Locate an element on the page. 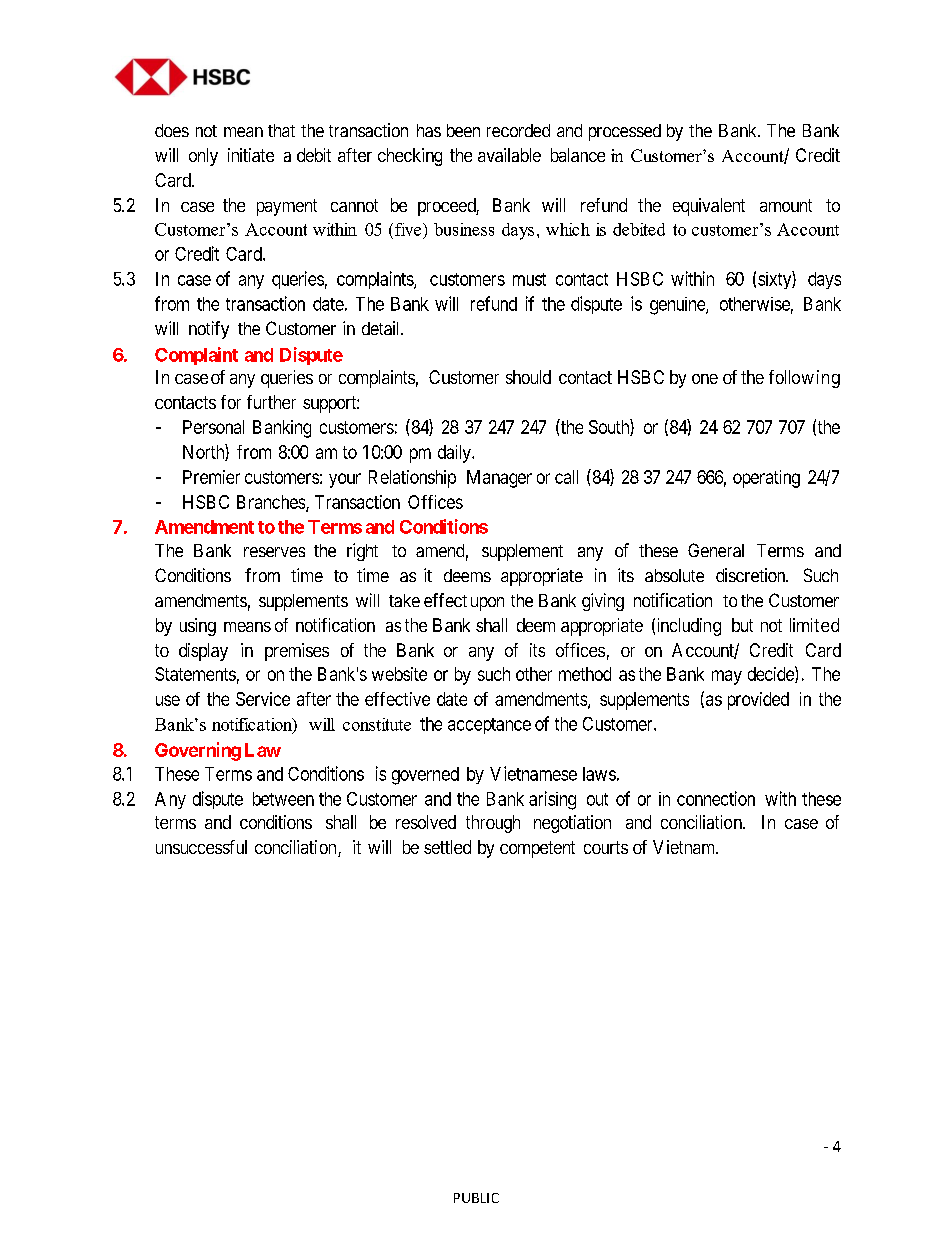  one is located at coordinates (705, 379).
